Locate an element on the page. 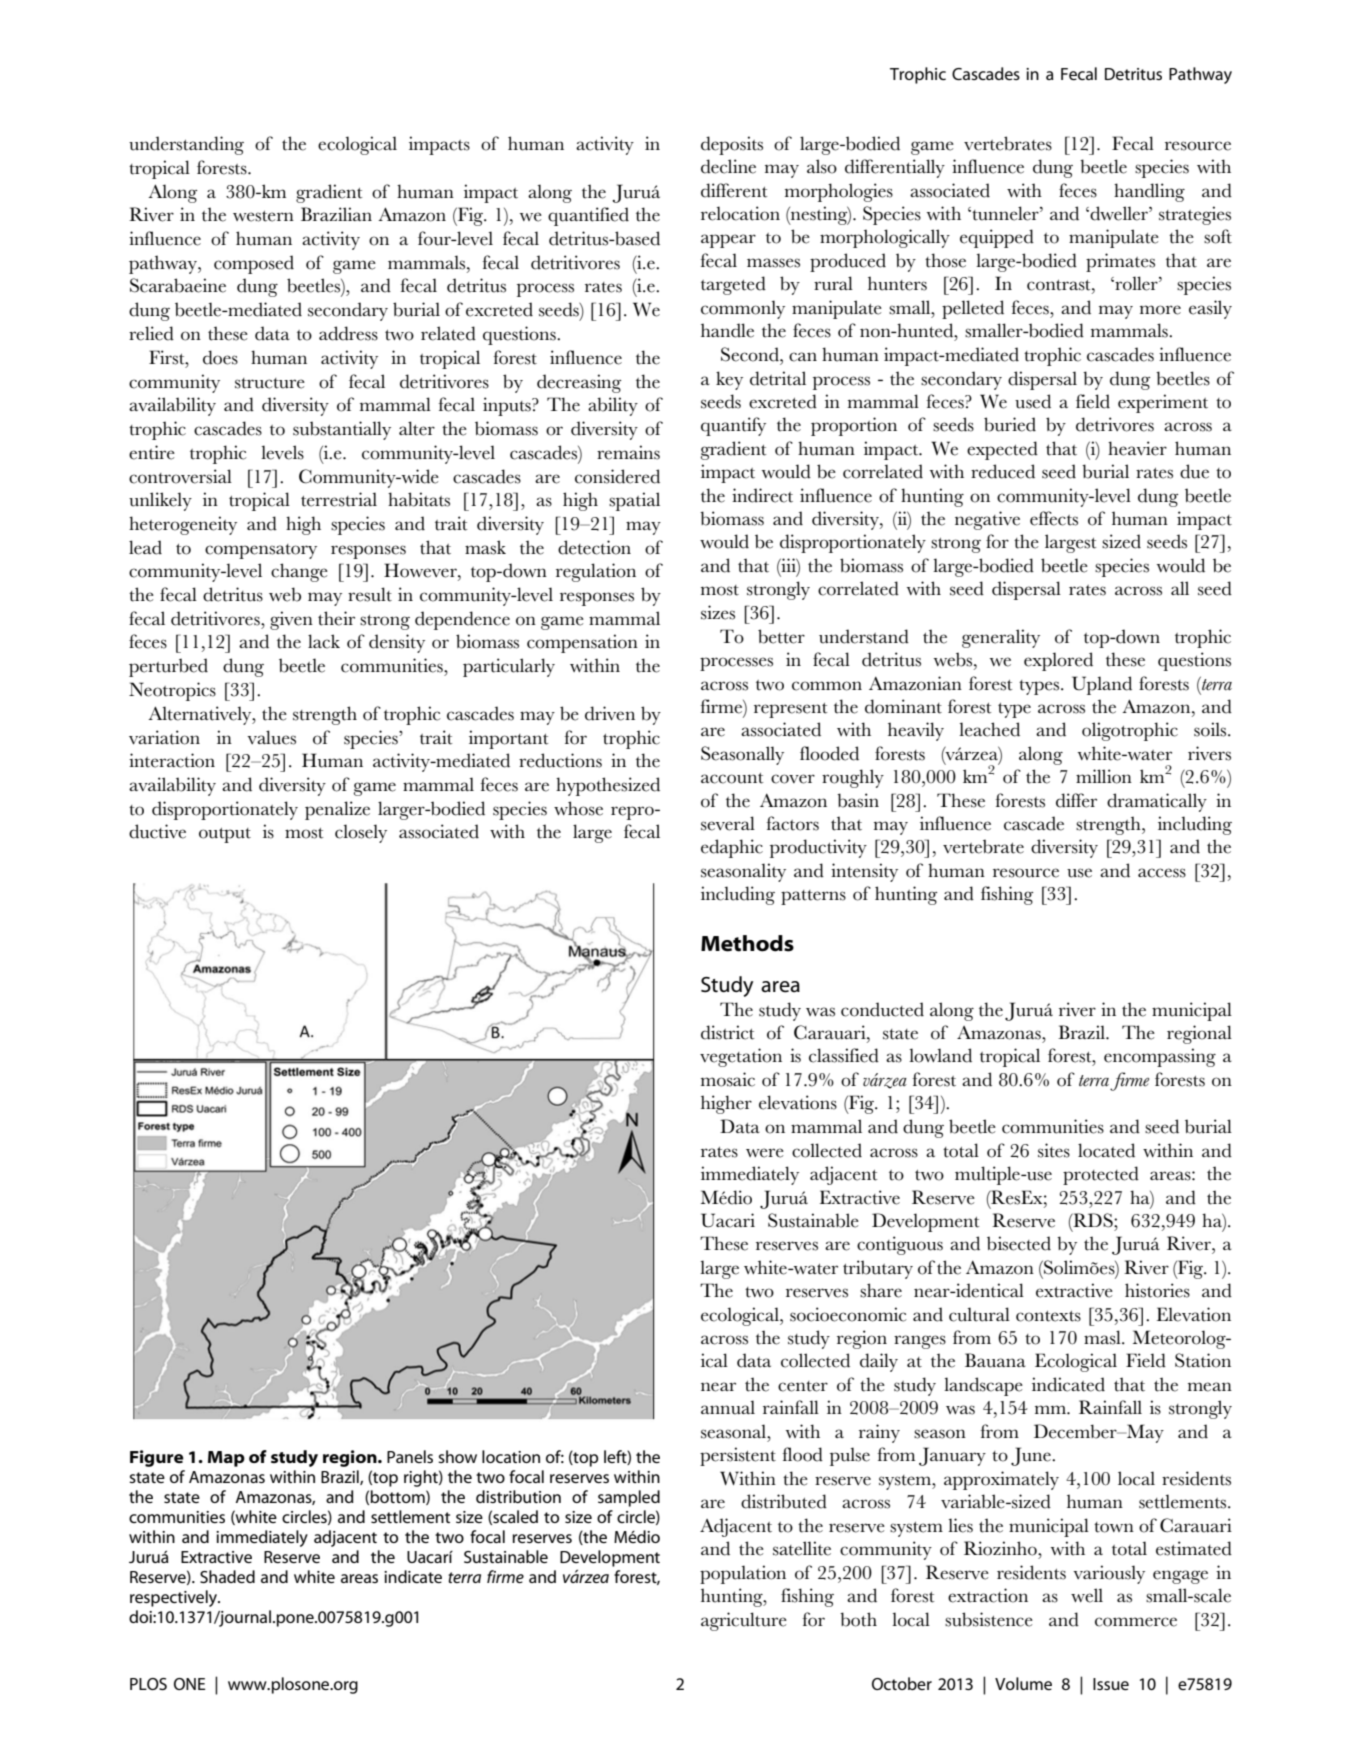 The width and height of the image is (1361, 1758). closely is located at coordinates (361, 833).
